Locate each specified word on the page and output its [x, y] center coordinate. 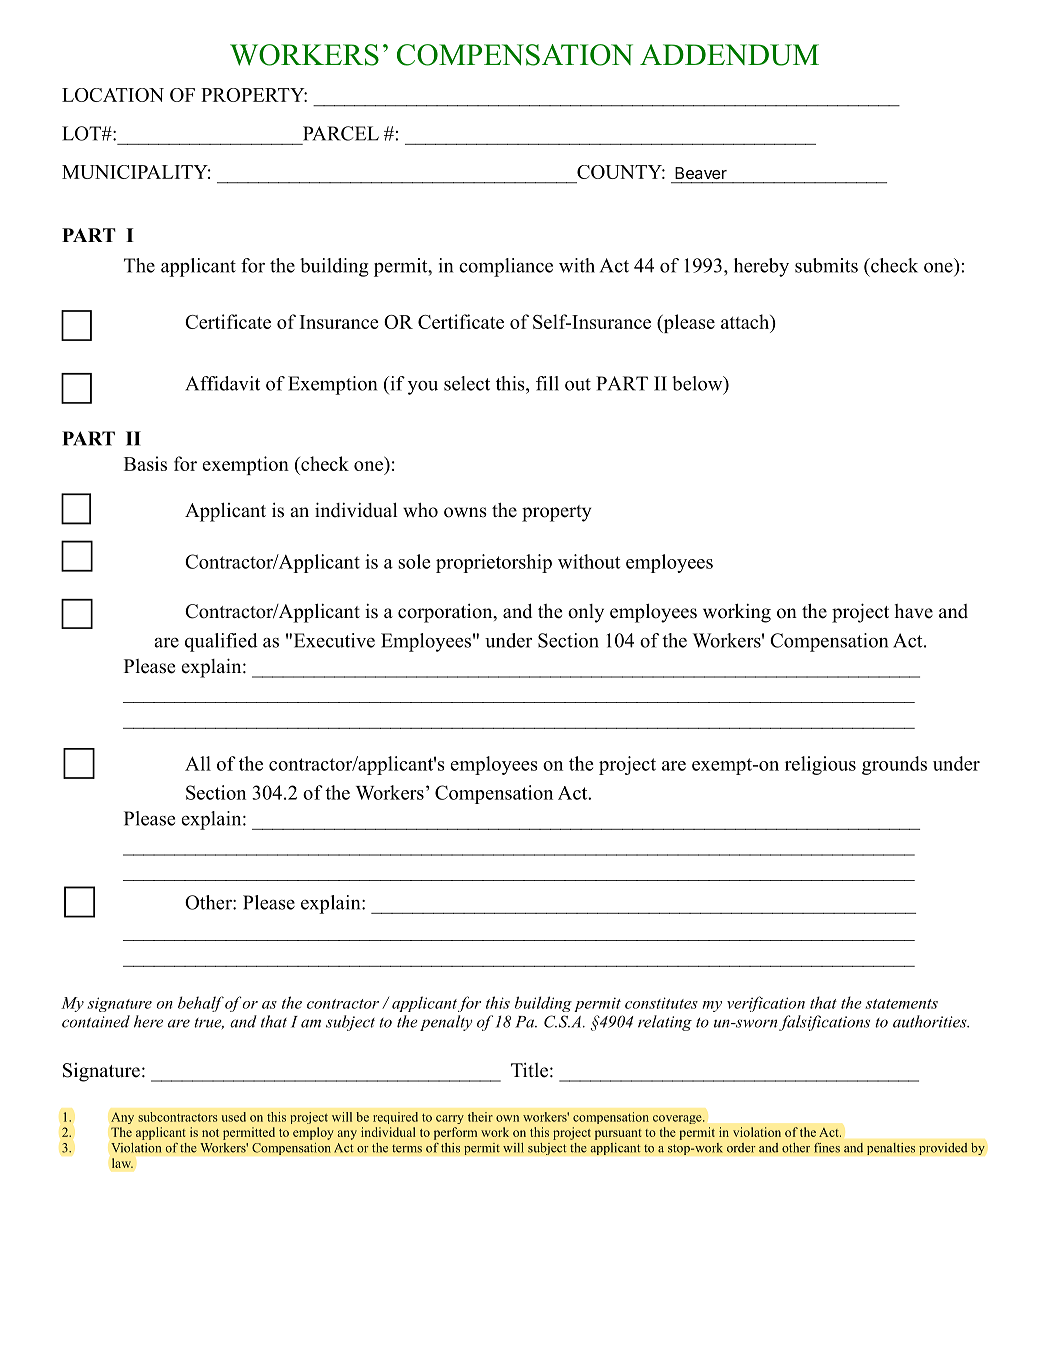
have [914, 611]
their [480, 1117]
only [586, 613]
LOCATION [113, 95]
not [210, 1133]
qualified [221, 642]
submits [826, 265]
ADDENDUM [729, 55]
